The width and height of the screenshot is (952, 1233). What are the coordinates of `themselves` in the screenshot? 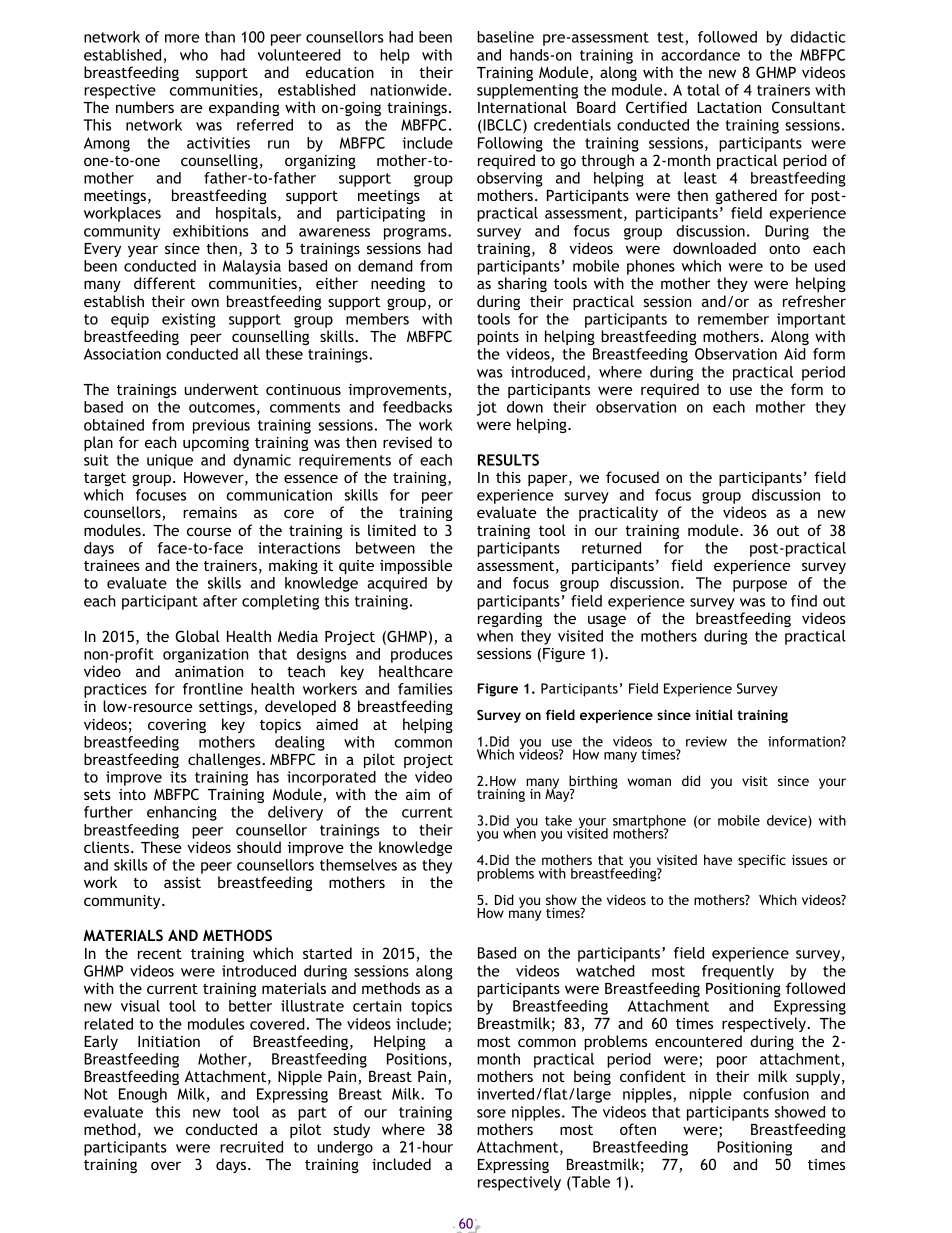 It's located at (358, 865).
